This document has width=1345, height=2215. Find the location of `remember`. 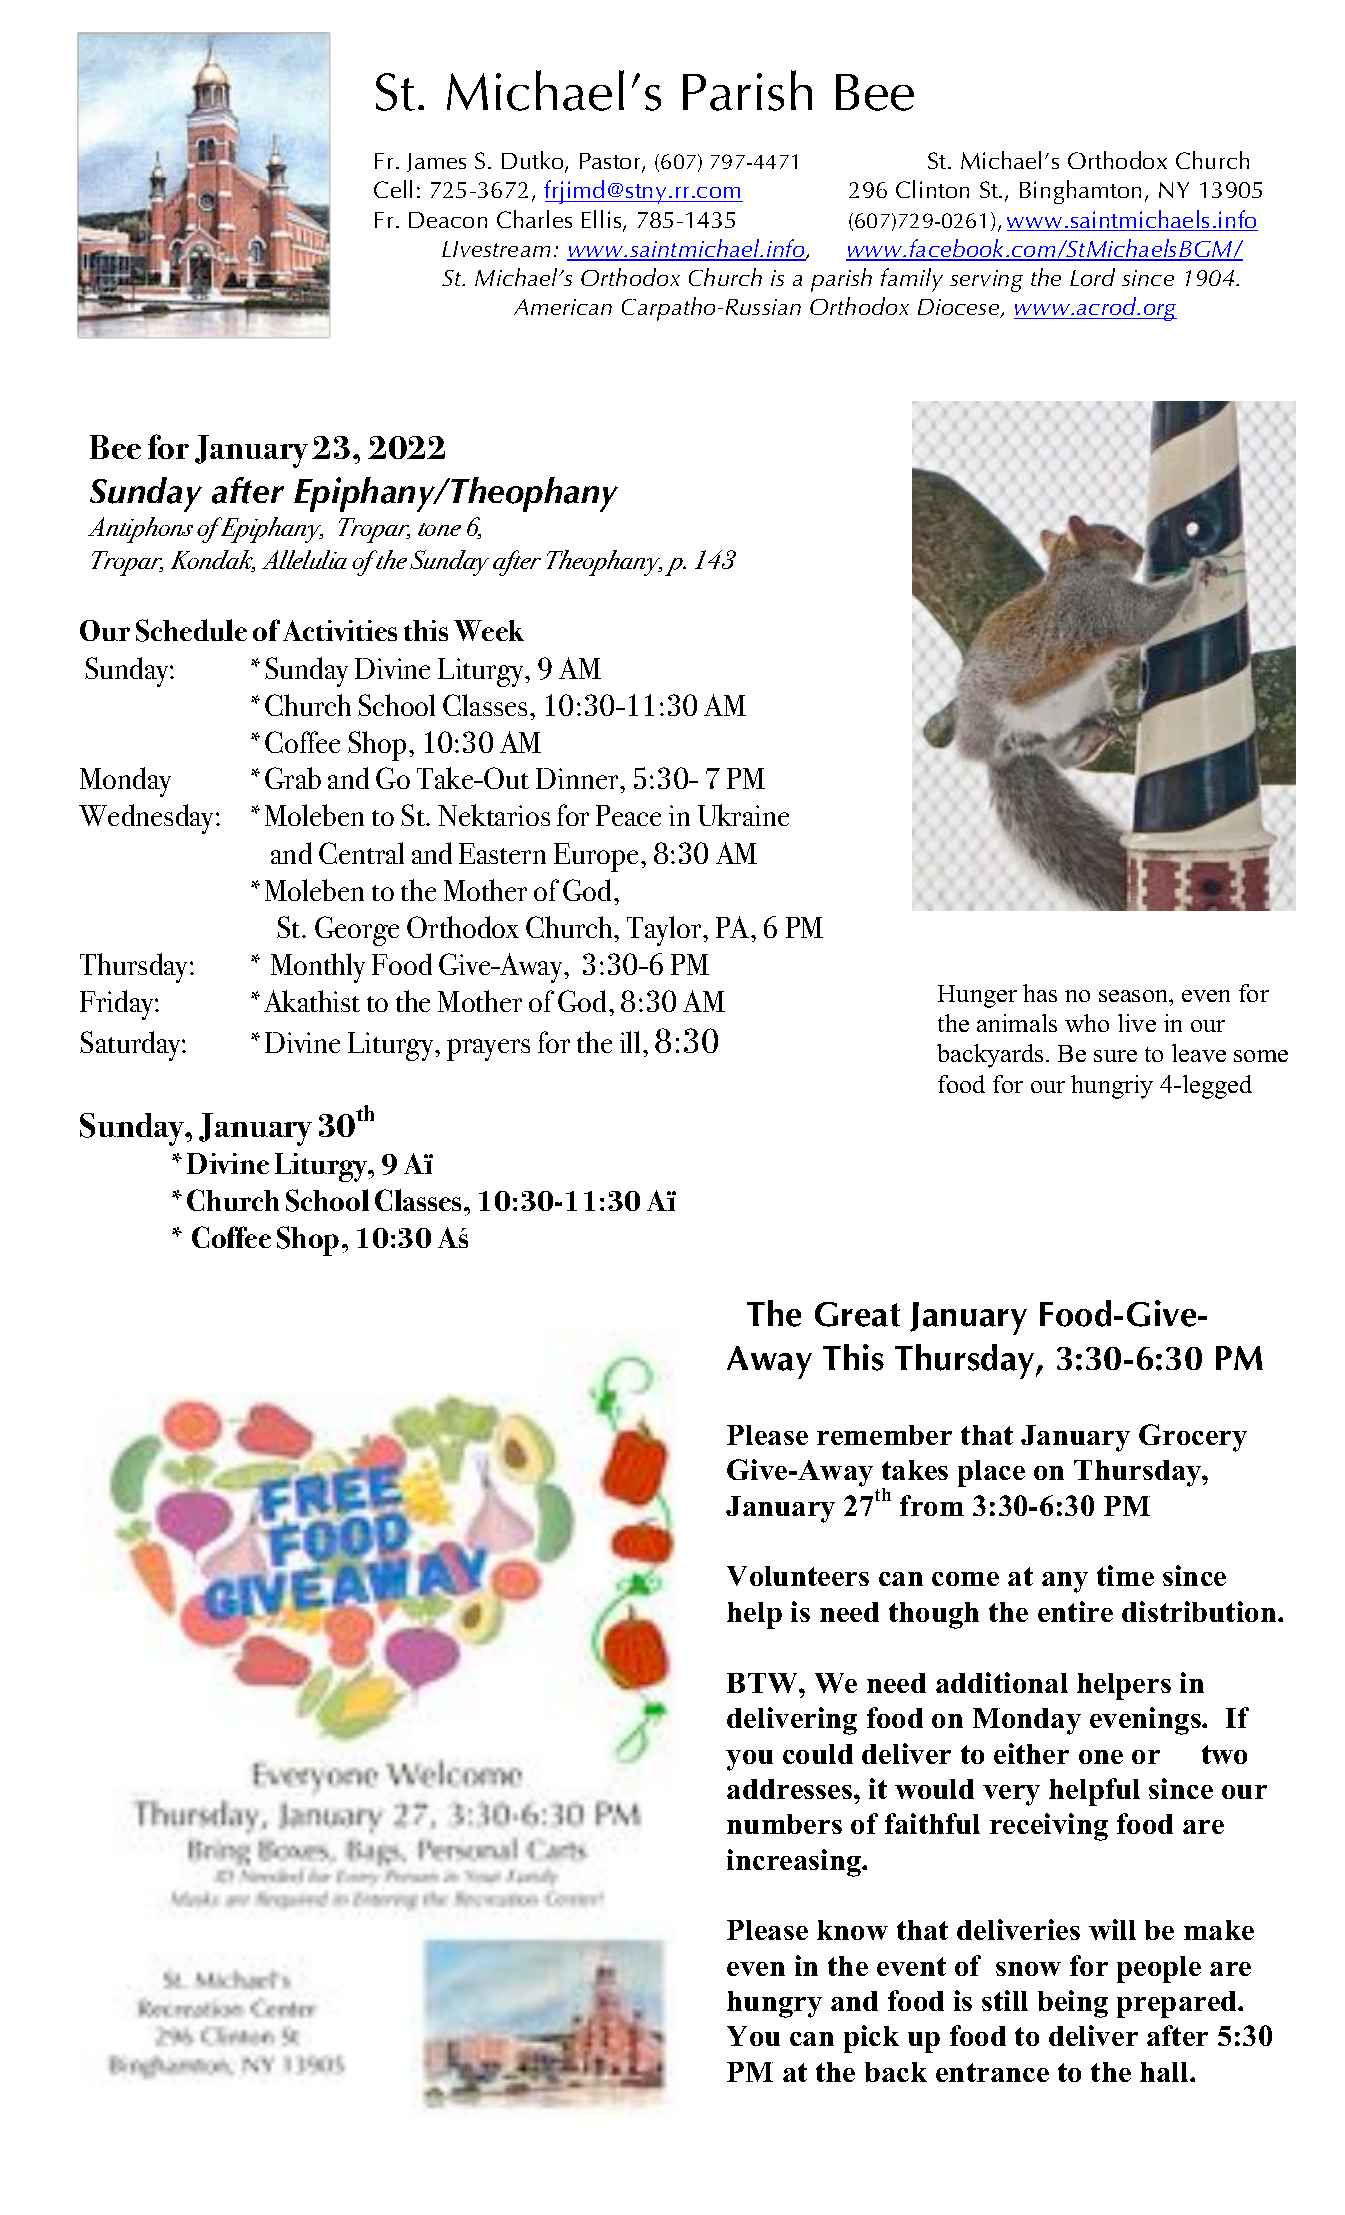

remember is located at coordinates (884, 1435).
